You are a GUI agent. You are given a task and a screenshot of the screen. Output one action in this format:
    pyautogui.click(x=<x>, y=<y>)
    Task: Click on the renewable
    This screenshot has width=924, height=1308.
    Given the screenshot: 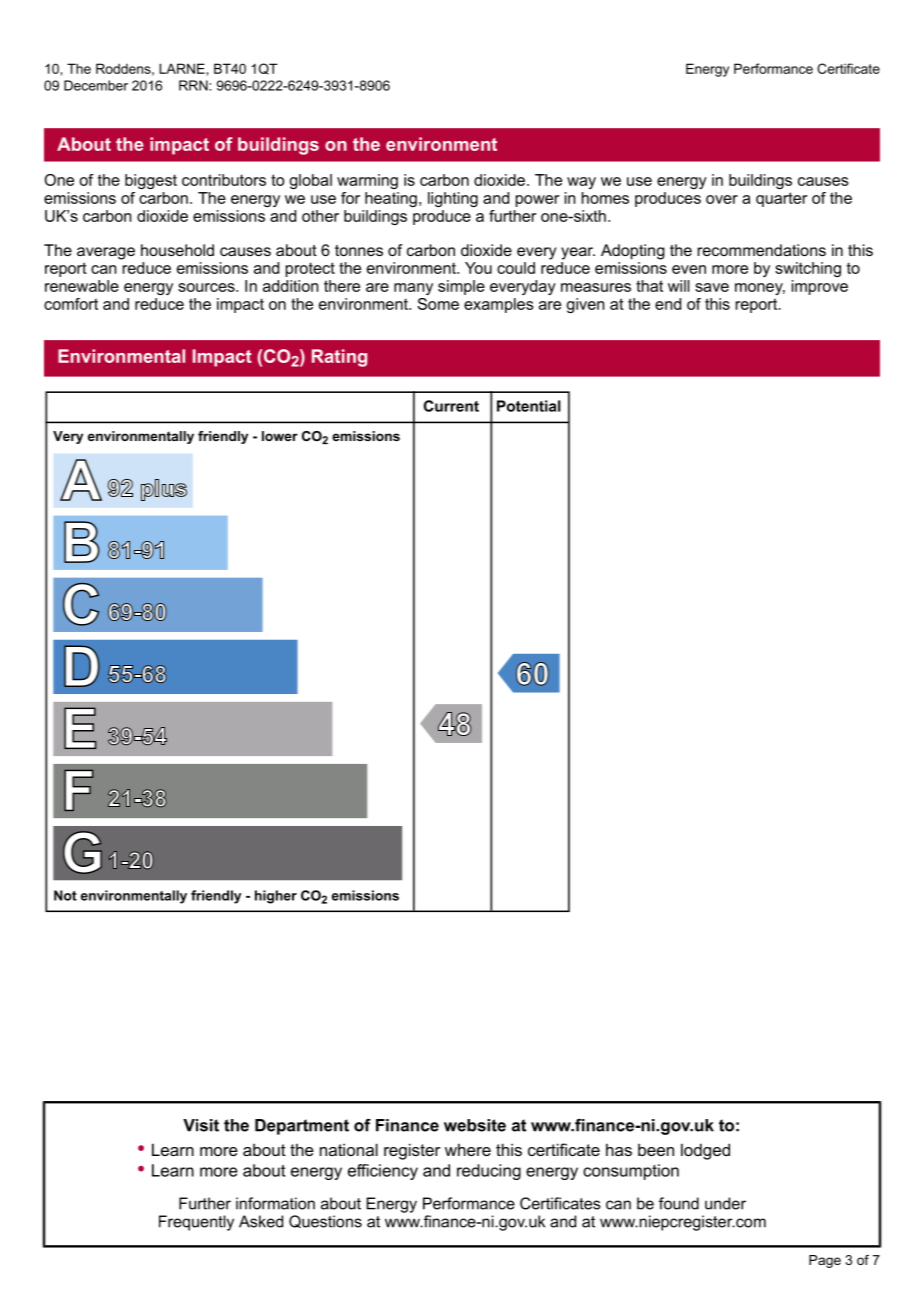 What is the action you would take?
    pyautogui.click(x=82, y=286)
